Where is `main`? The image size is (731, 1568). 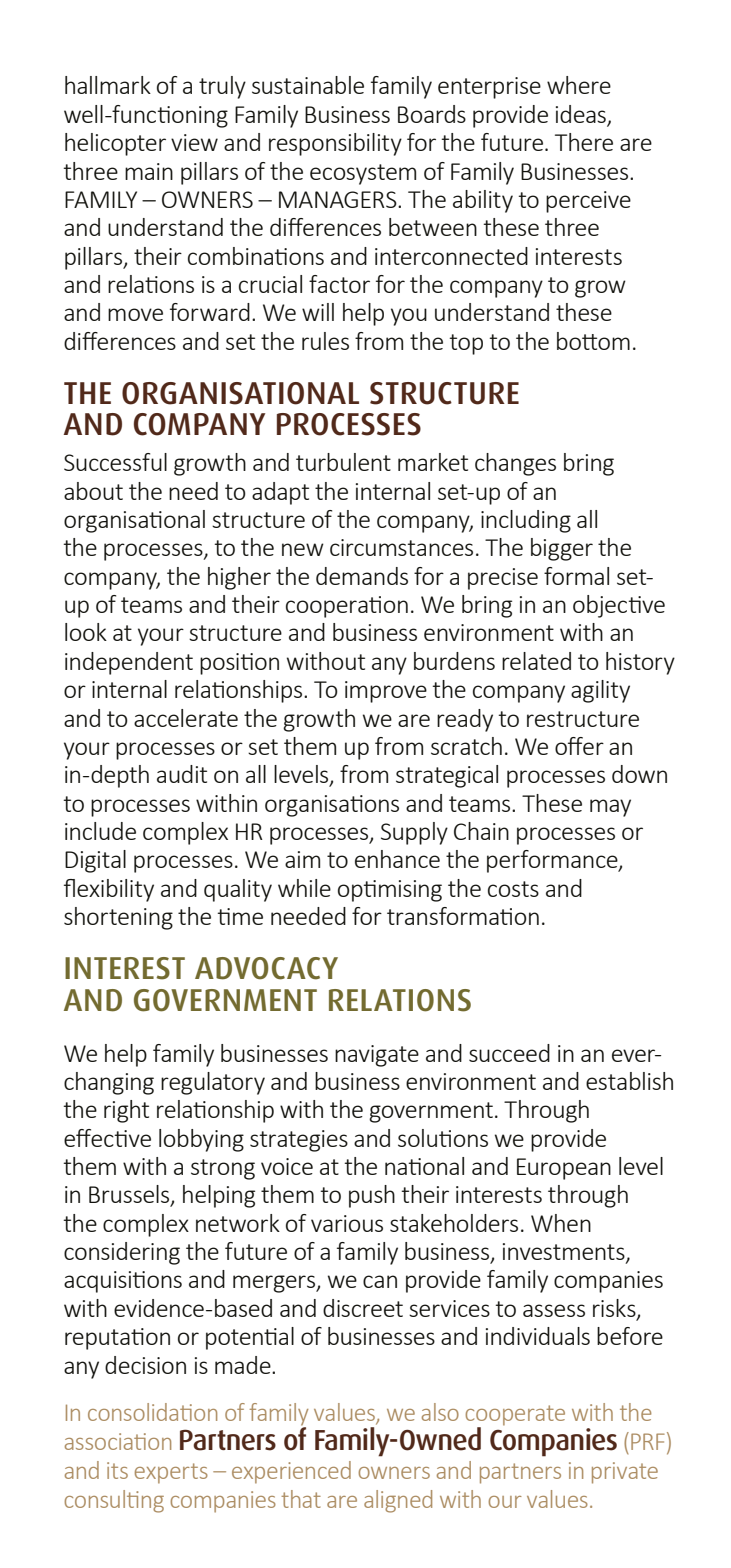 main is located at coordinates (149, 171).
